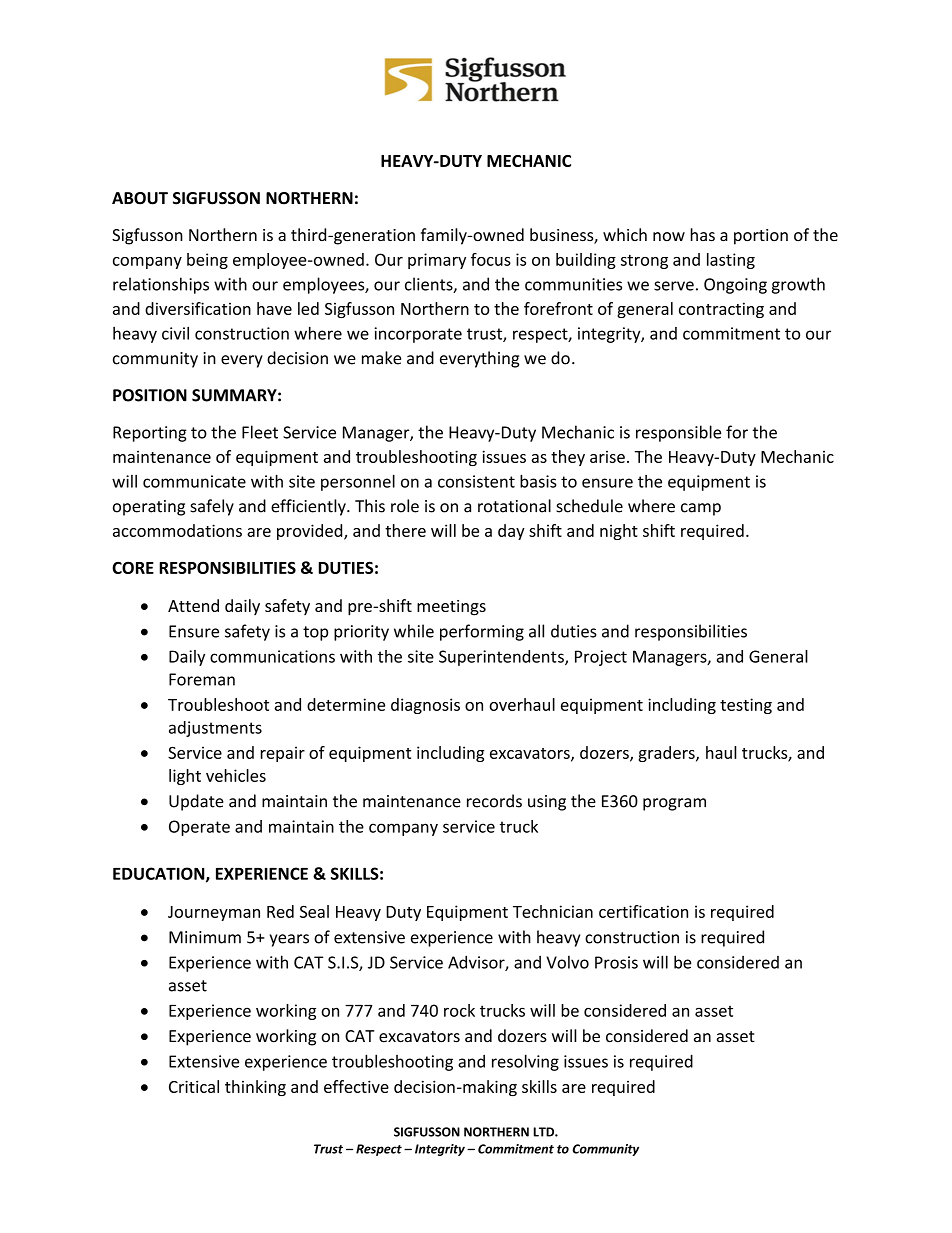 The width and height of the screenshot is (952, 1233). What do you see at coordinates (194, 1086) in the screenshot?
I see `Critical` at bounding box center [194, 1086].
